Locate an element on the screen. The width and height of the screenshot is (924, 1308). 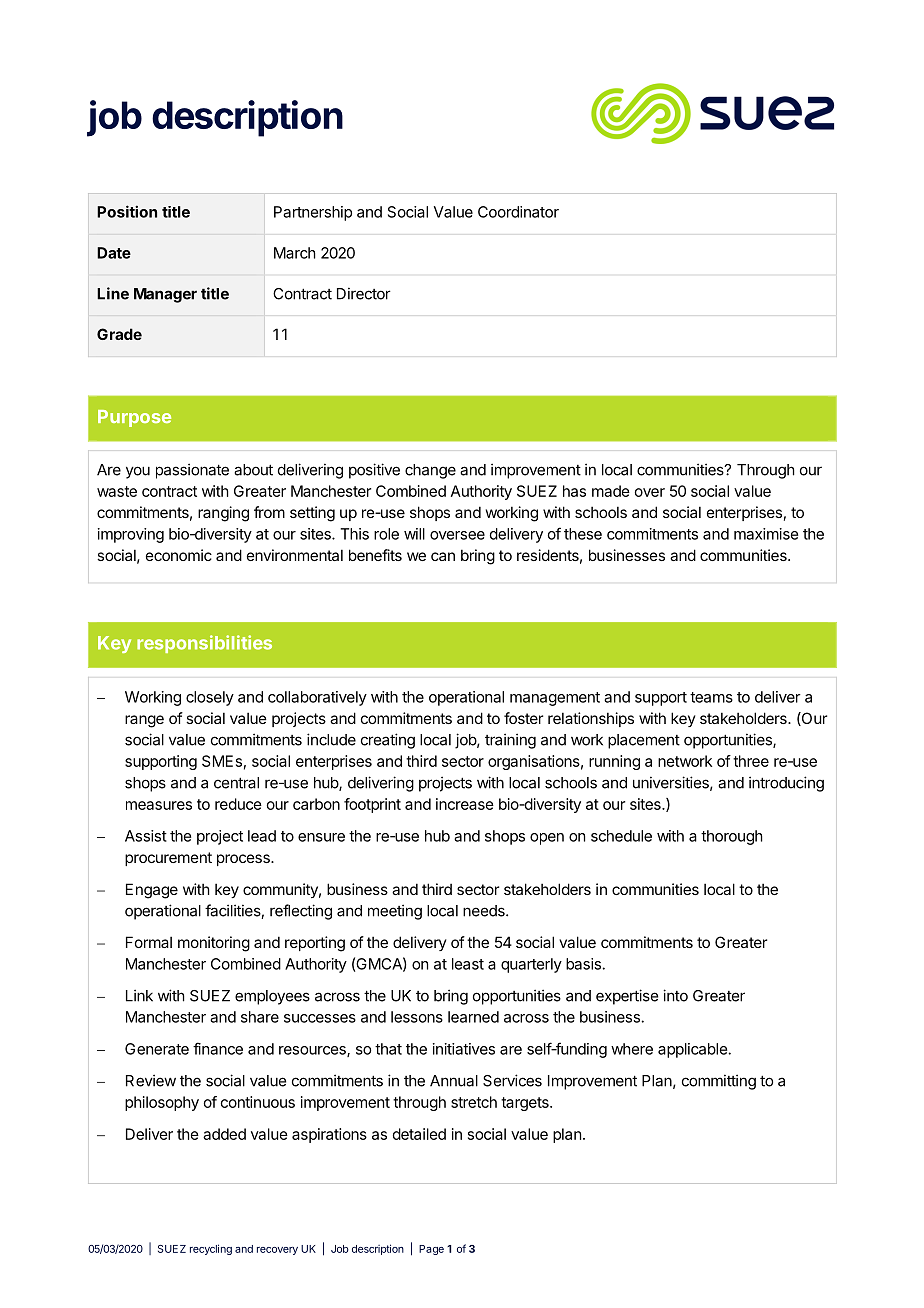
closely is located at coordinates (210, 698).
